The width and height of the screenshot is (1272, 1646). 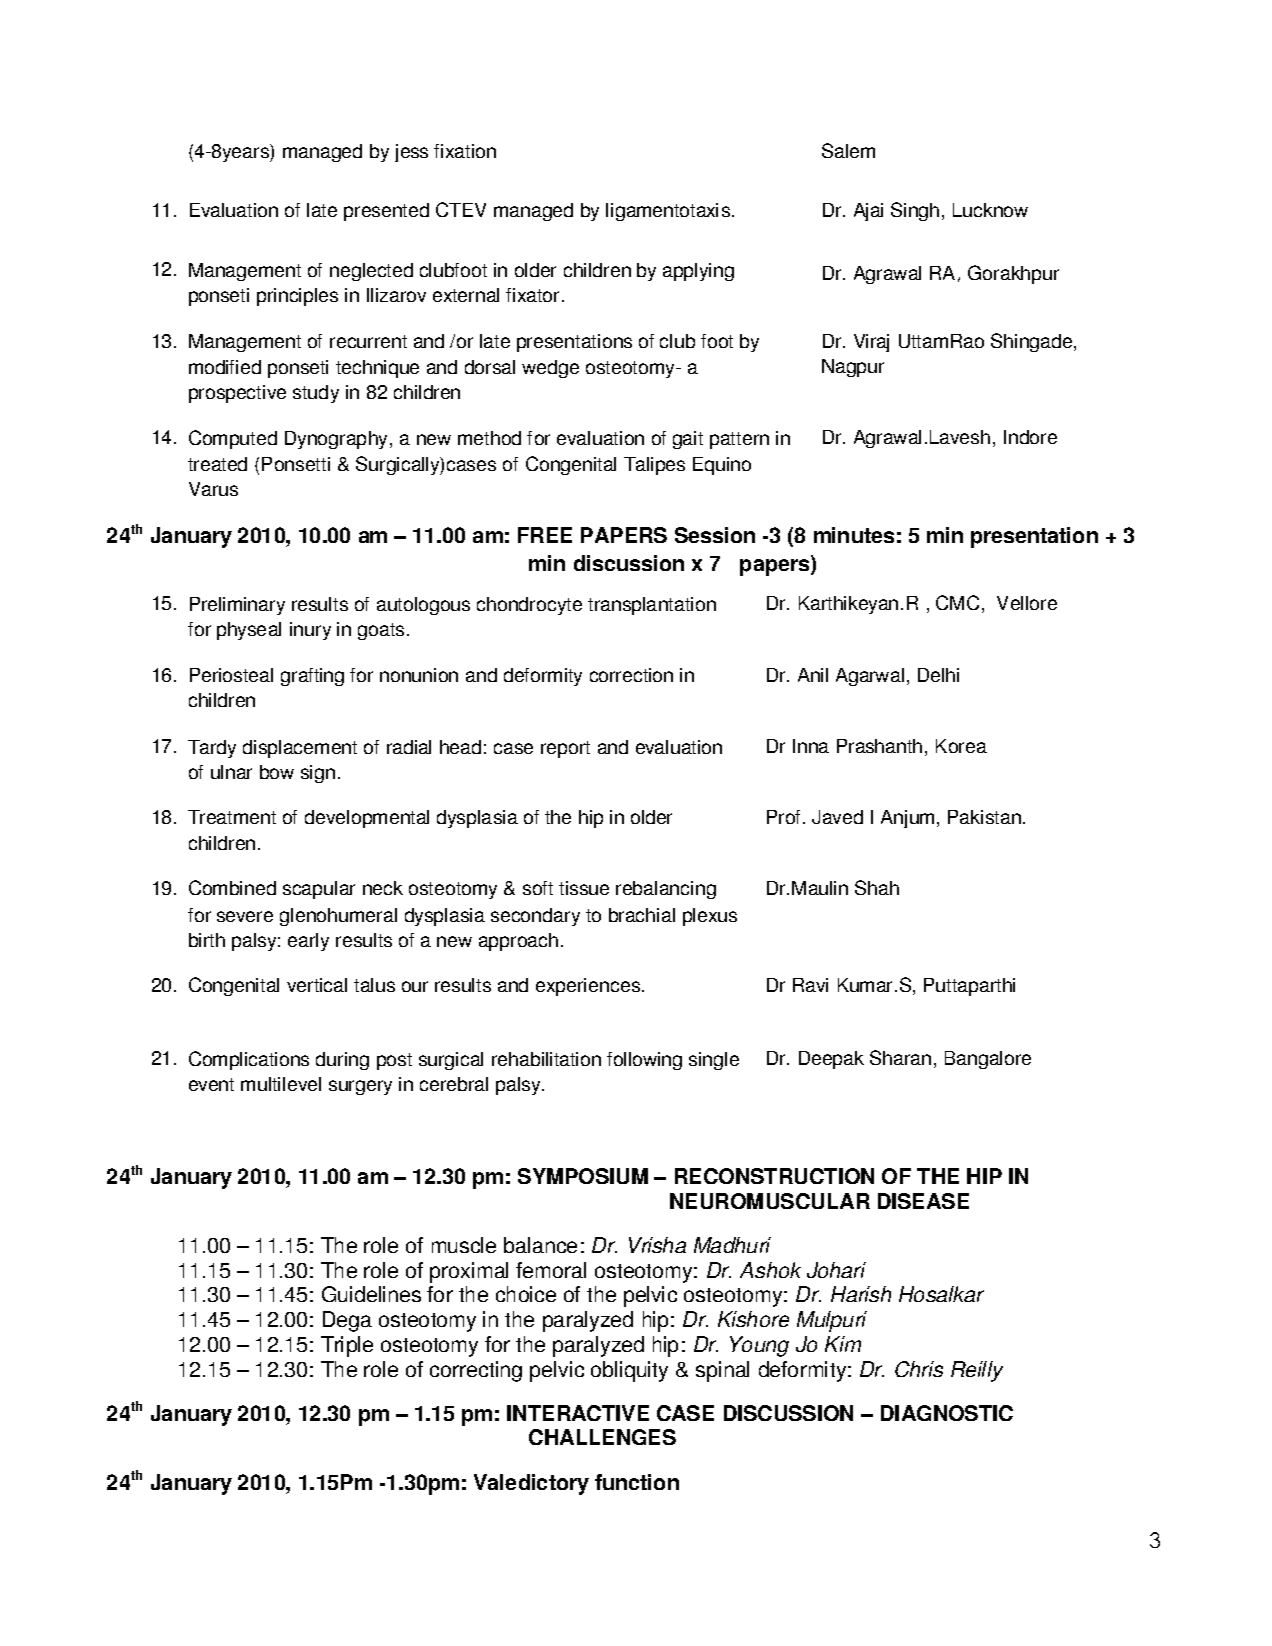 I want to click on SYMPOSIUM, so click(x=583, y=1176).
